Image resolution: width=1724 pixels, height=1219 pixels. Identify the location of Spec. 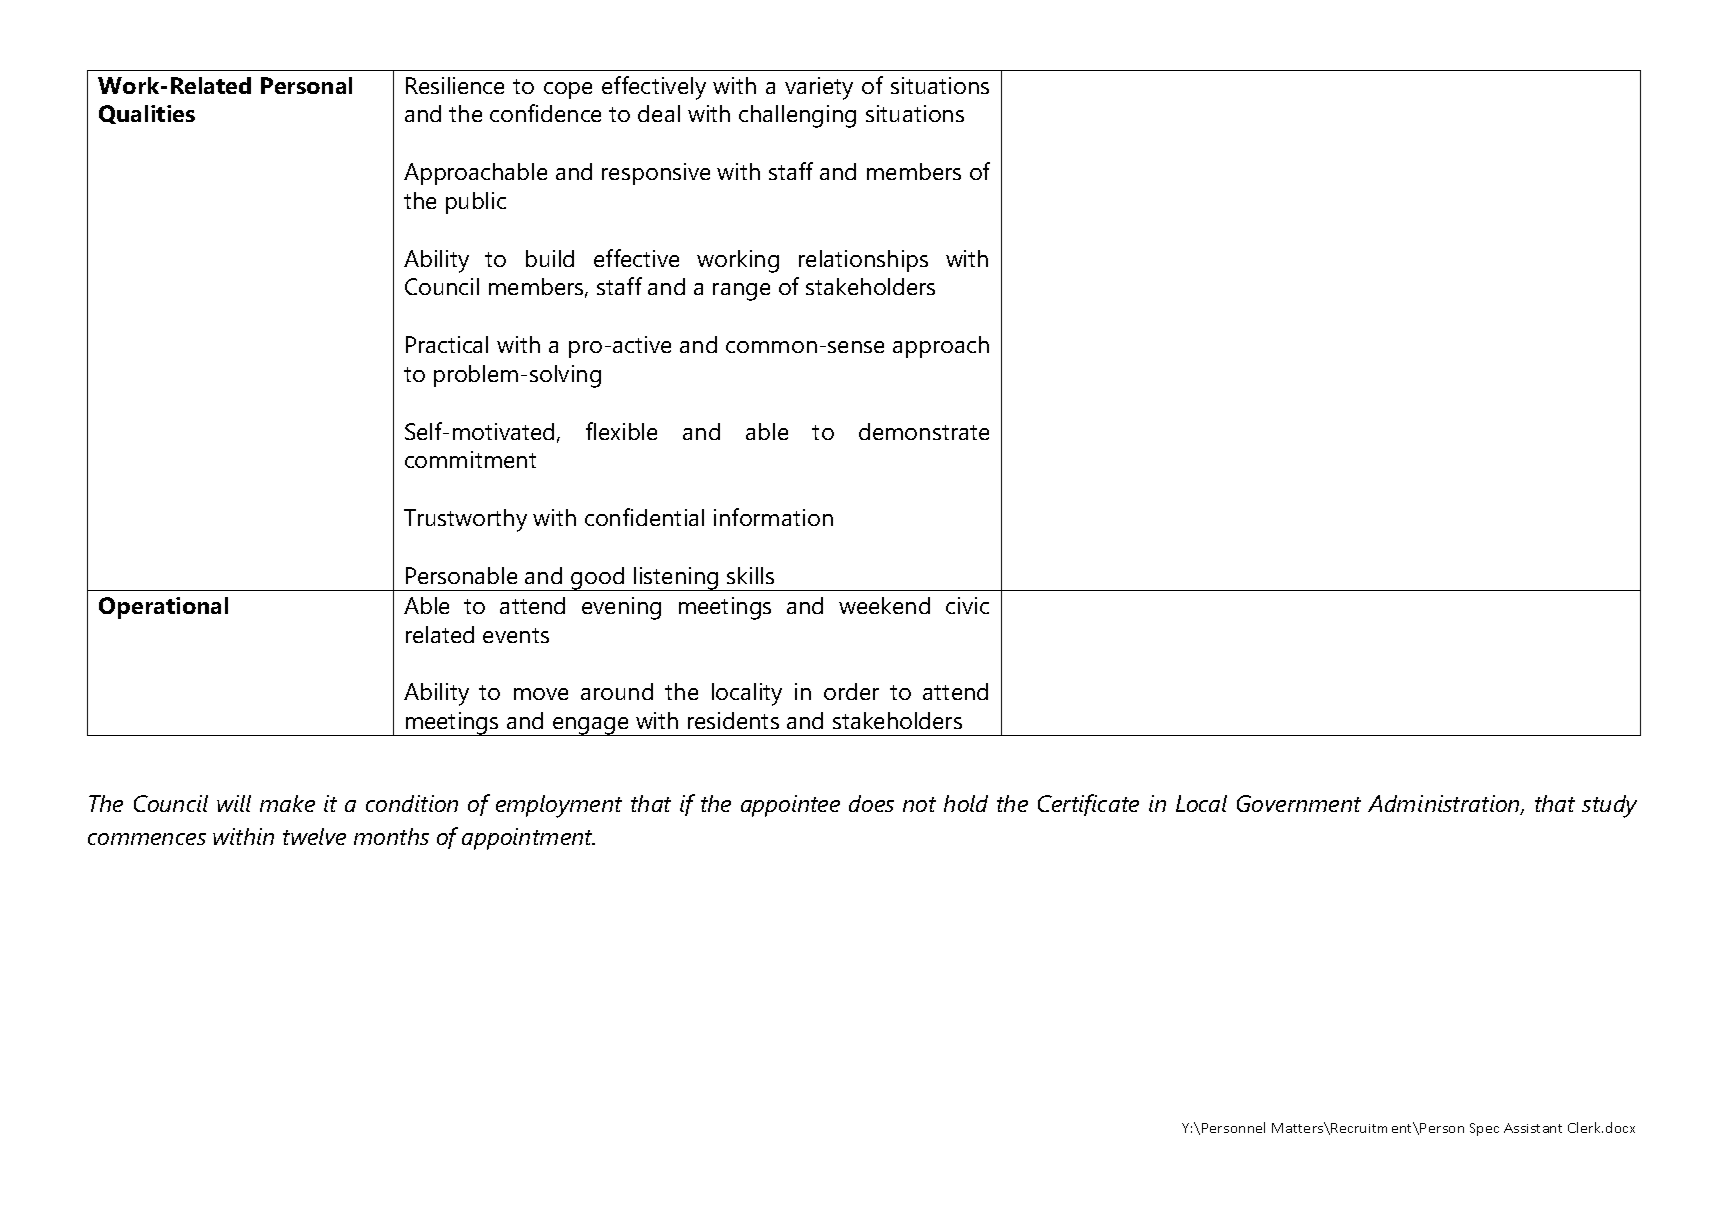
(1484, 1129).
